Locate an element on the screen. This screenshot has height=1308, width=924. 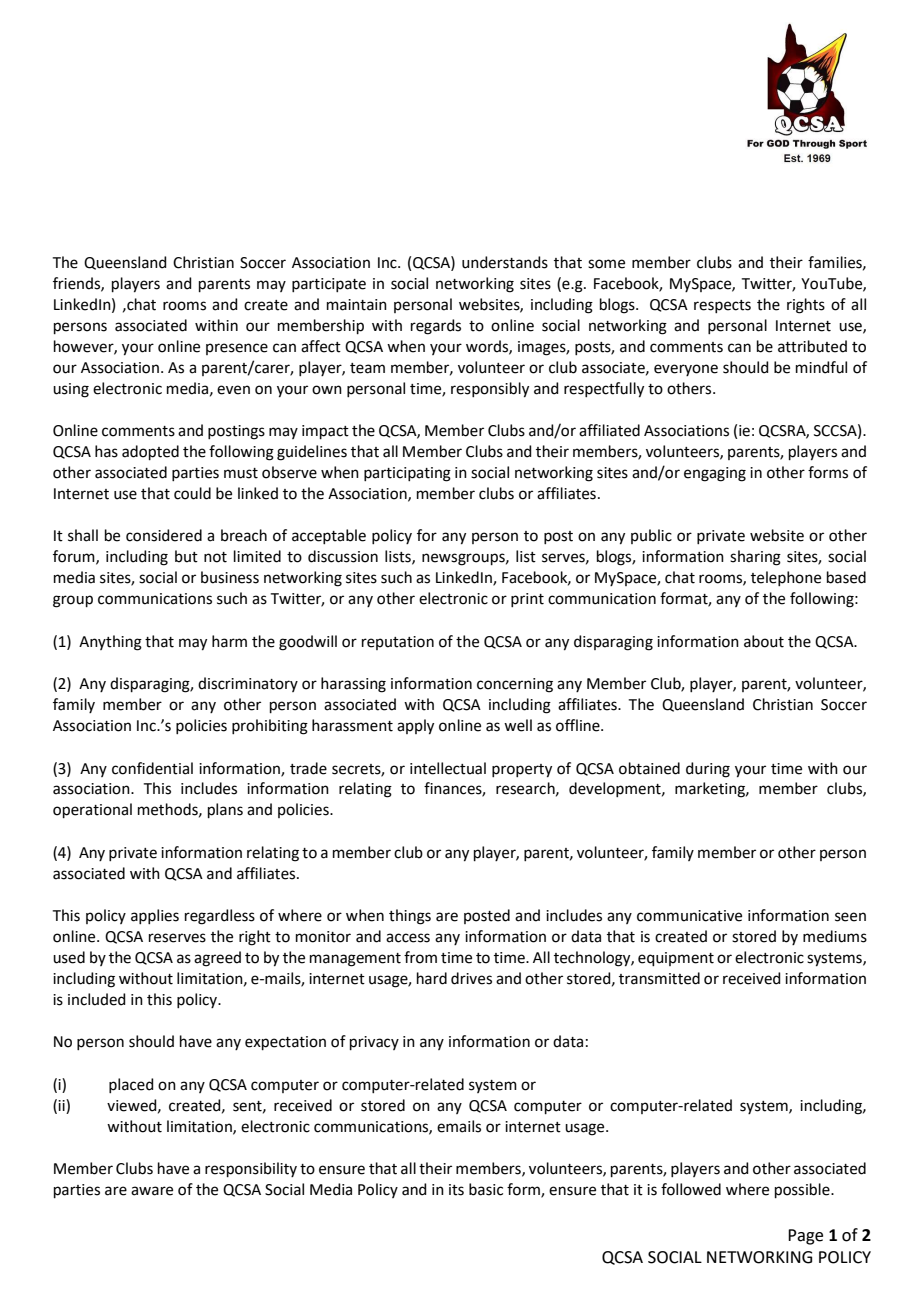
respects is located at coordinates (722, 306).
